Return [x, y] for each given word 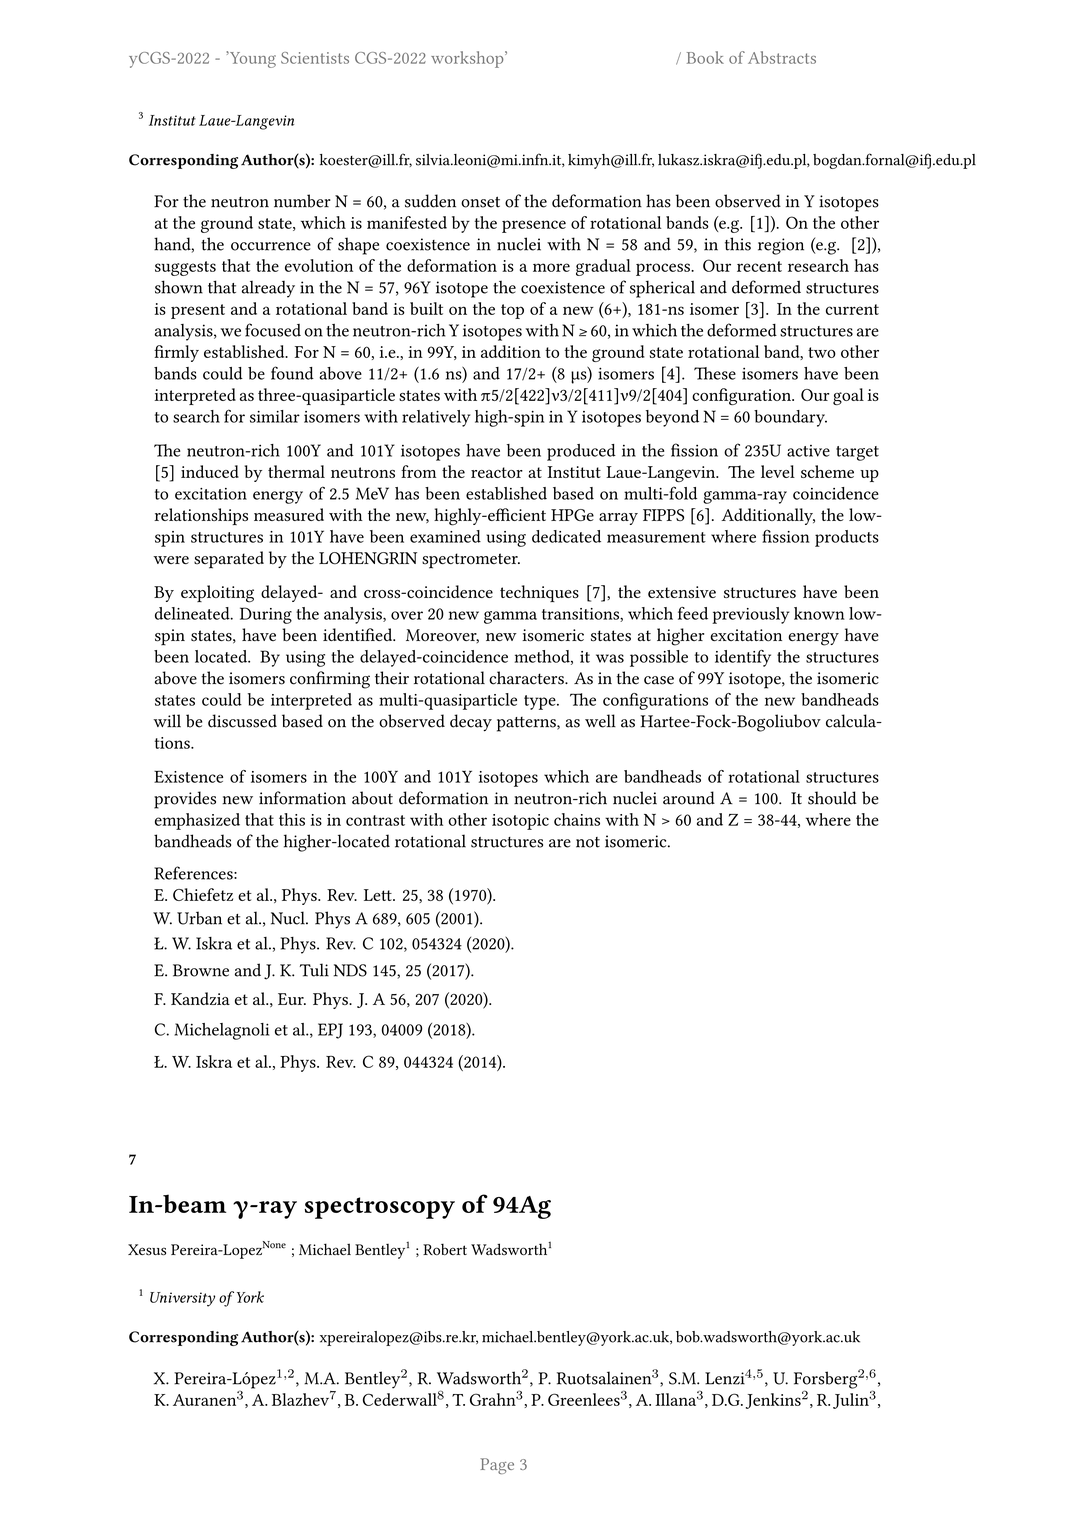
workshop [468, 59]
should [832, 798]
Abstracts [782, 57]
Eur [292, 999]
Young [251, 59]
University [182, 1299]
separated [229, 560]
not [588, 842]
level [778, 471]
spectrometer [471, 561]
